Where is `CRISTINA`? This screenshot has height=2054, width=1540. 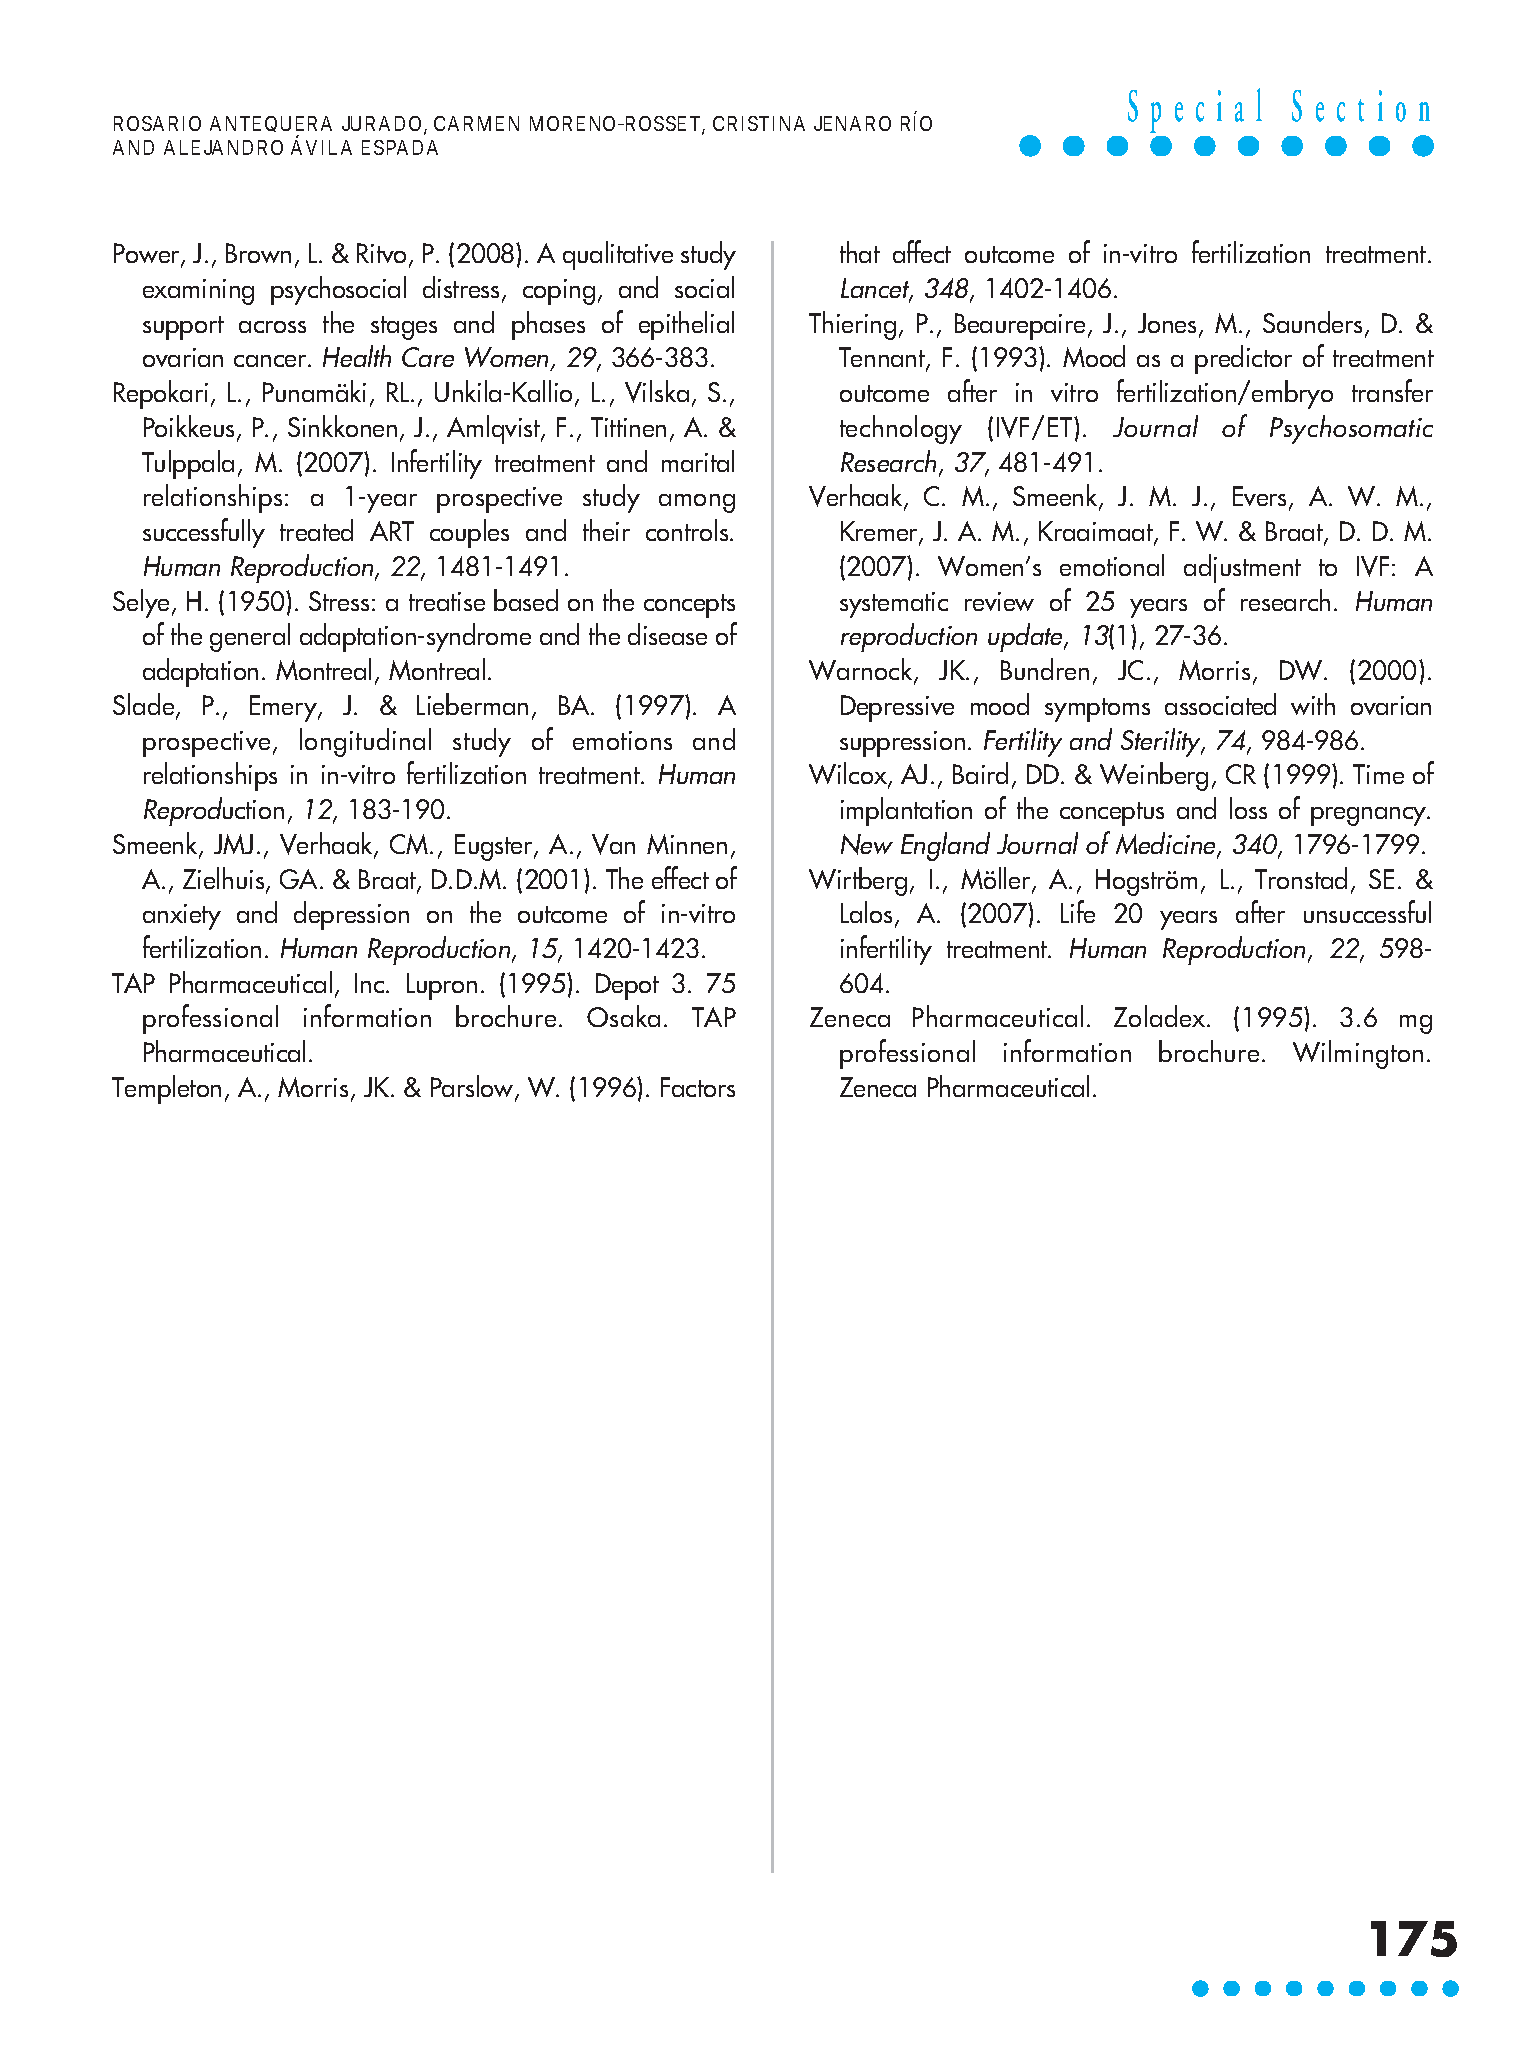 CRISTINA is located at coordinates (759, 123).
